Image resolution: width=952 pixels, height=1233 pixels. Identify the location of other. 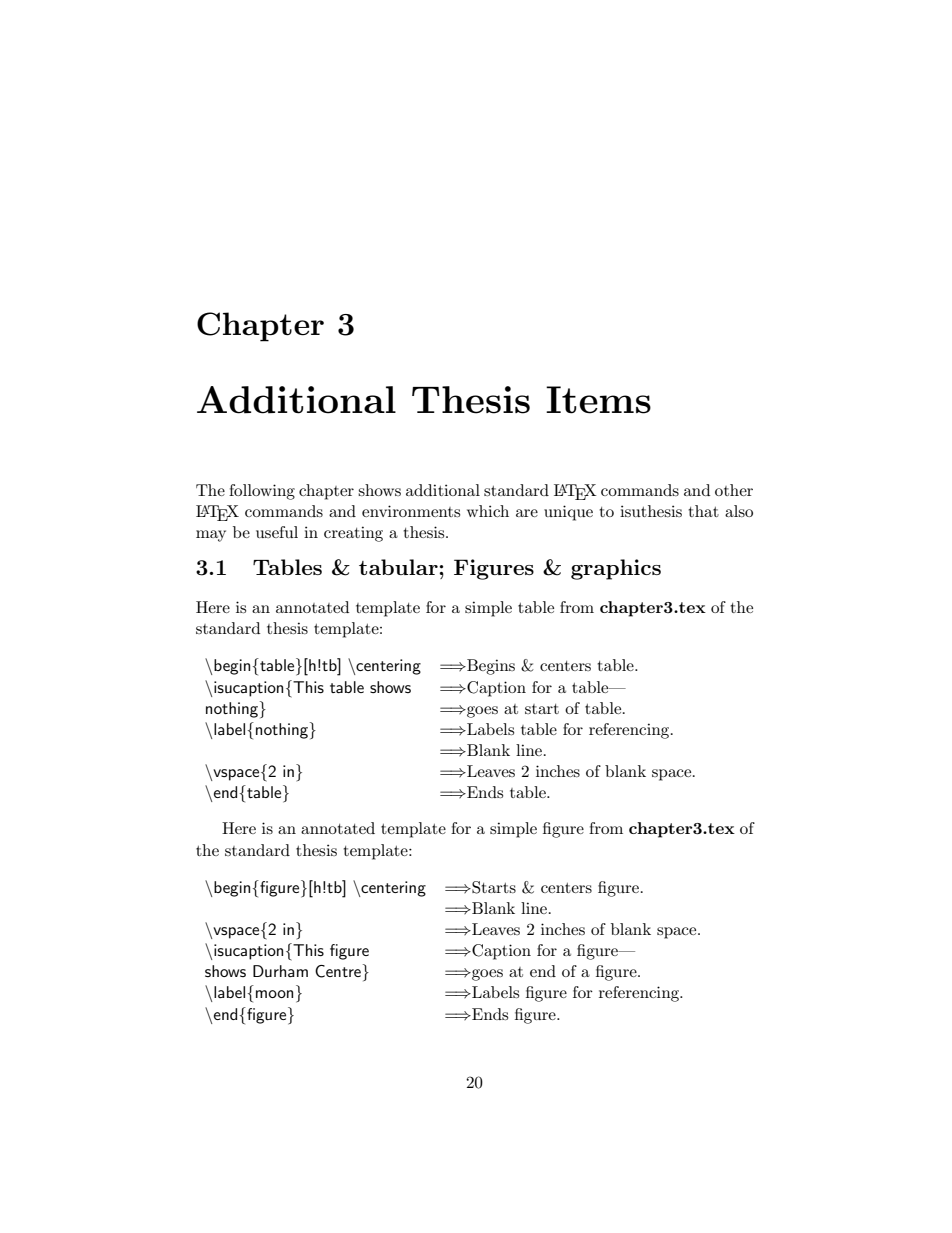
(734, 490).
